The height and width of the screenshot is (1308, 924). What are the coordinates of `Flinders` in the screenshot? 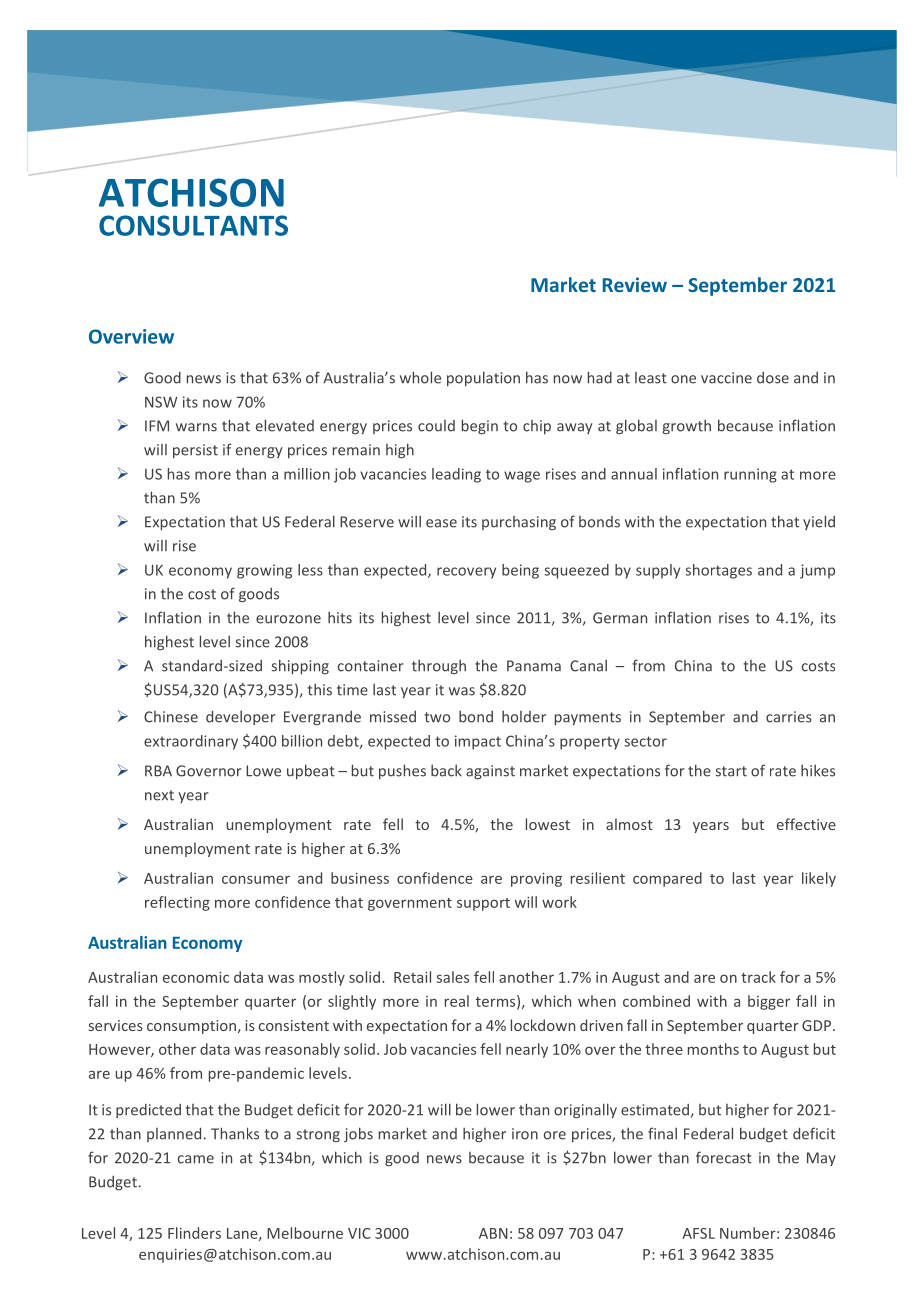 It's located at (194, 1233).
